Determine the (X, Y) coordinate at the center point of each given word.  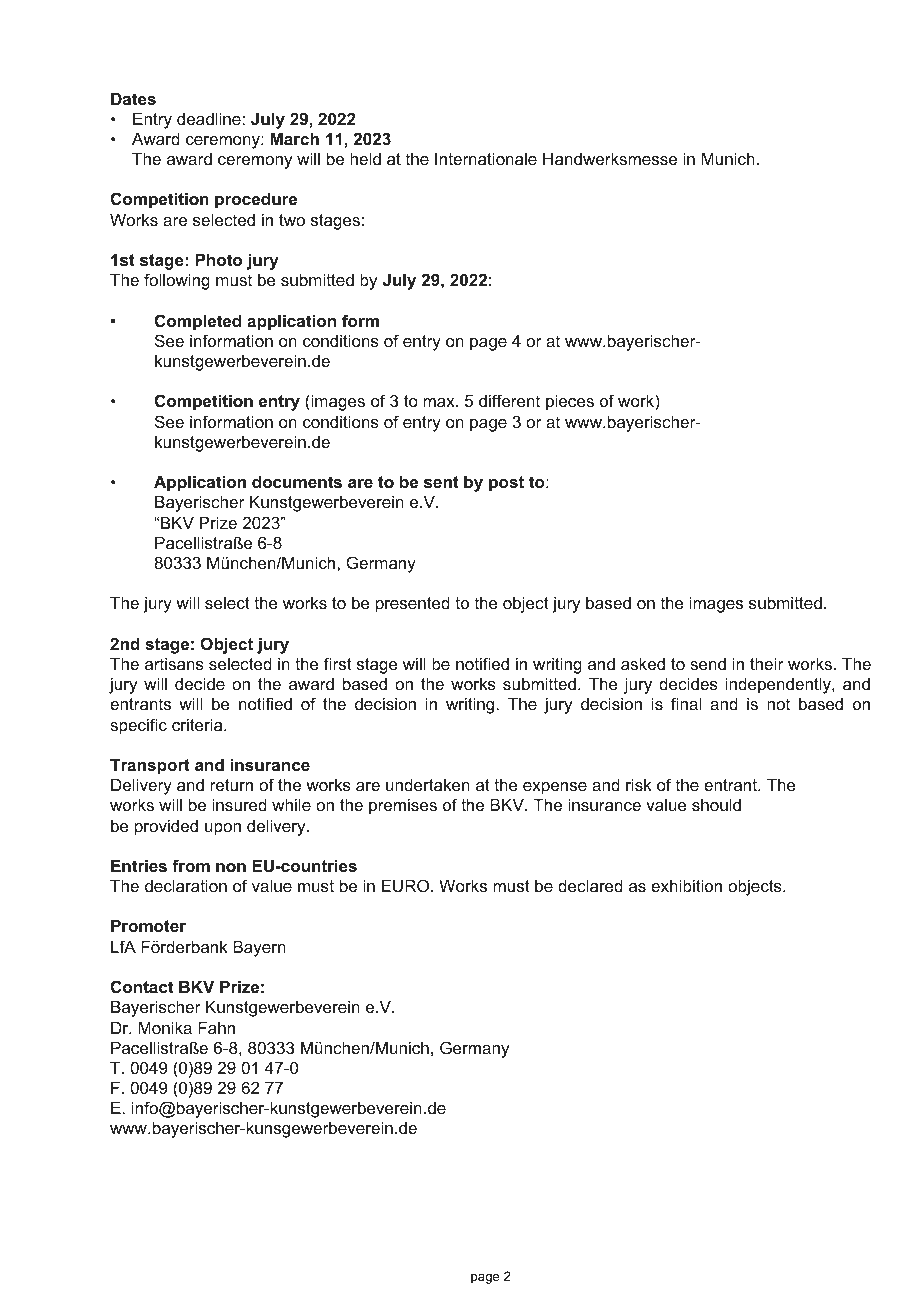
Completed (198, 322)
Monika (165, 1027)
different (509, 400)
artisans (174, 663)
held (365, 158)
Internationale (486, 158)
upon (223, 829)
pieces (570, 402)
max (440, 402)
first (338, 663)
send (708, 664)
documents (297, 481)
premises (403, 806)
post (506, 484)
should (716, 804)
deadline (210, 118)
